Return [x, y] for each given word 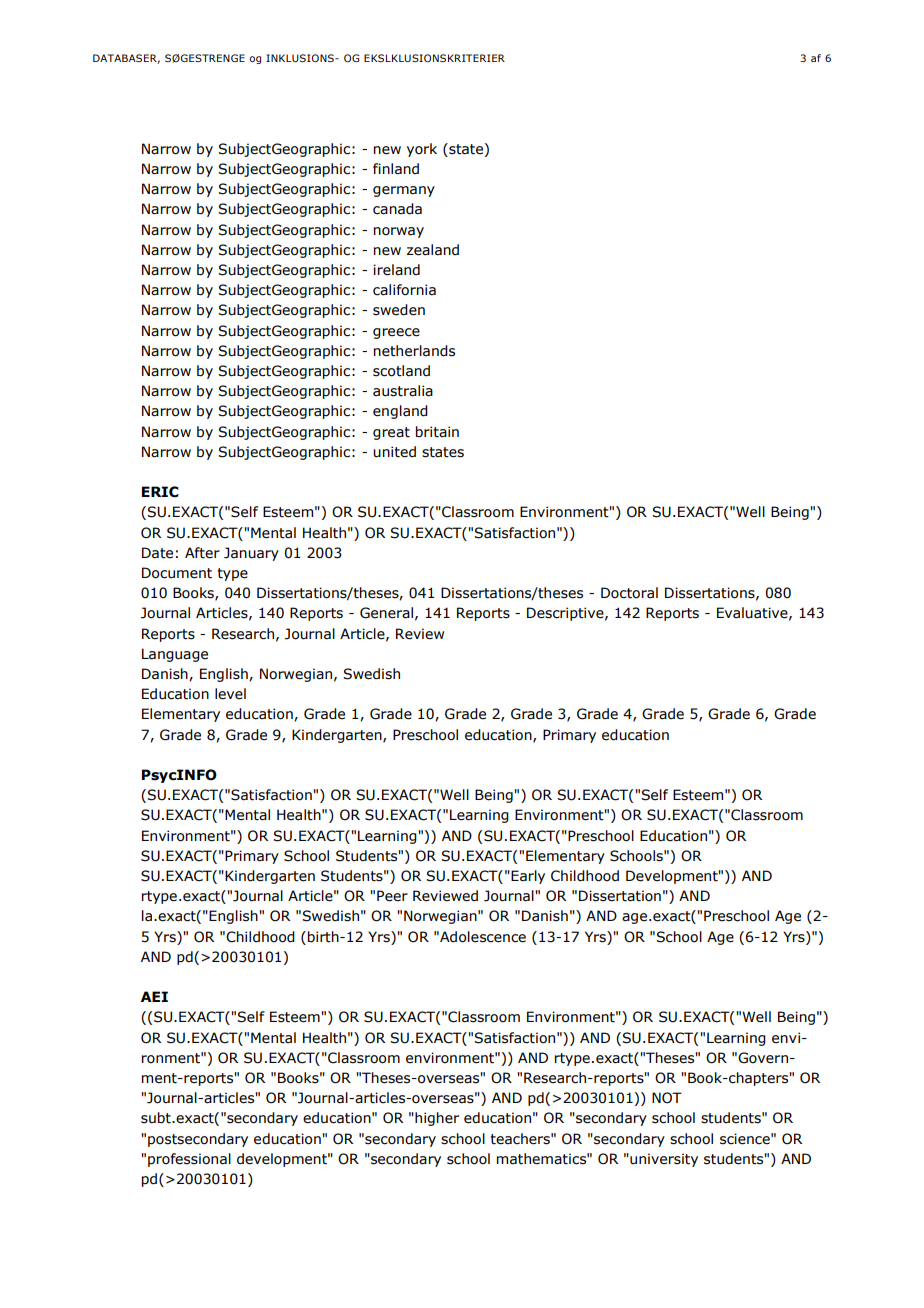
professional [189, 1160]
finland [396, 169]
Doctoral [629, 593]
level [230, 694]
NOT [667, 1098]
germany [404, 191]
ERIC [160, 492]
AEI [154, 996]
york [422, 150]
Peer [392, 896]
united [394, 452]
